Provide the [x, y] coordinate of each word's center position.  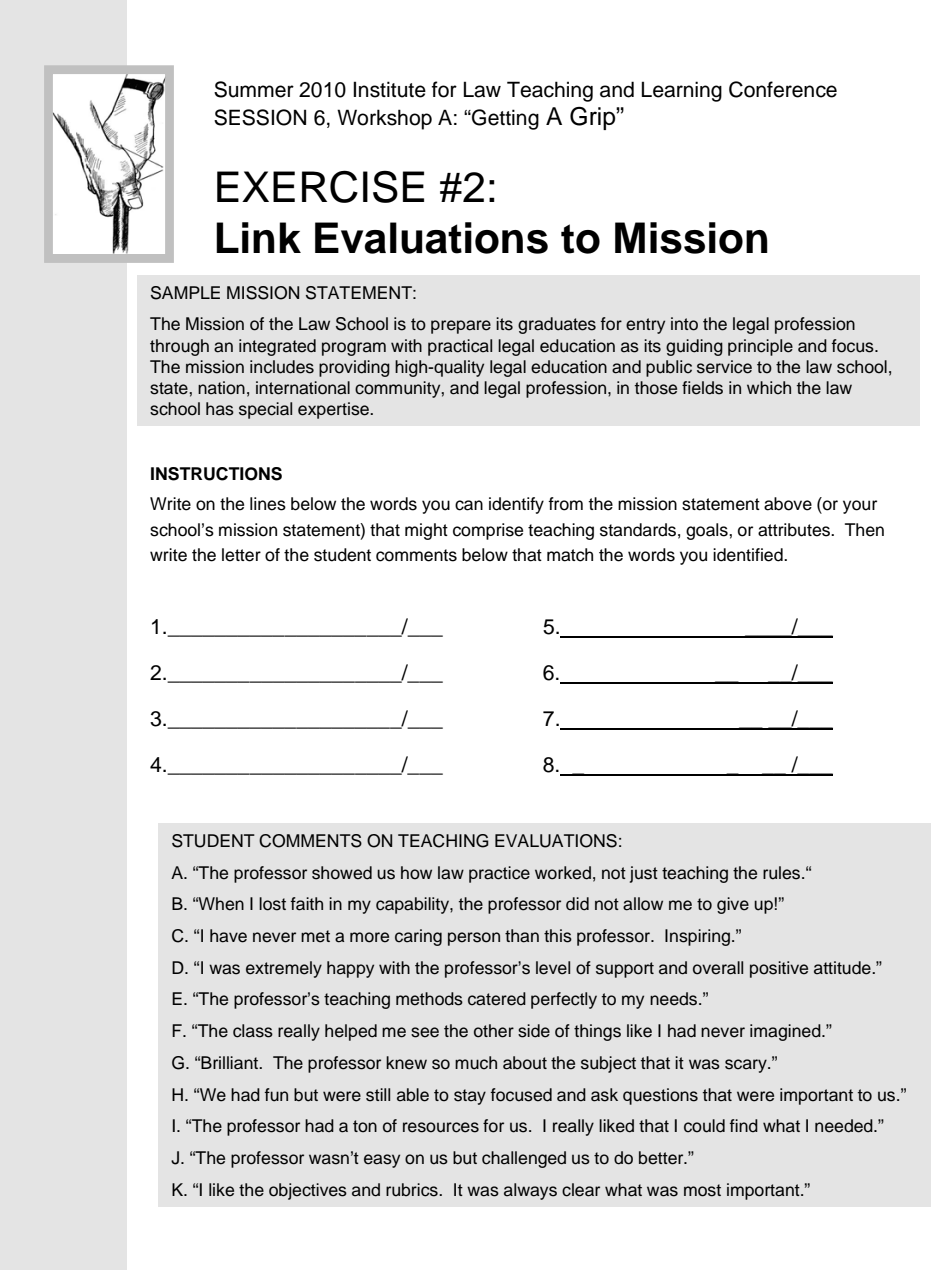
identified [749, 555]
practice [499, 874]
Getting [504, 119]
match [570, 555]
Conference [783, 89]
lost [272, 904]
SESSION [260, 117]
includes [282, 367]
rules [783, 873]
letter [241, 555]
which [769, 388]
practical [460, 347]
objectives [308, 1191]
